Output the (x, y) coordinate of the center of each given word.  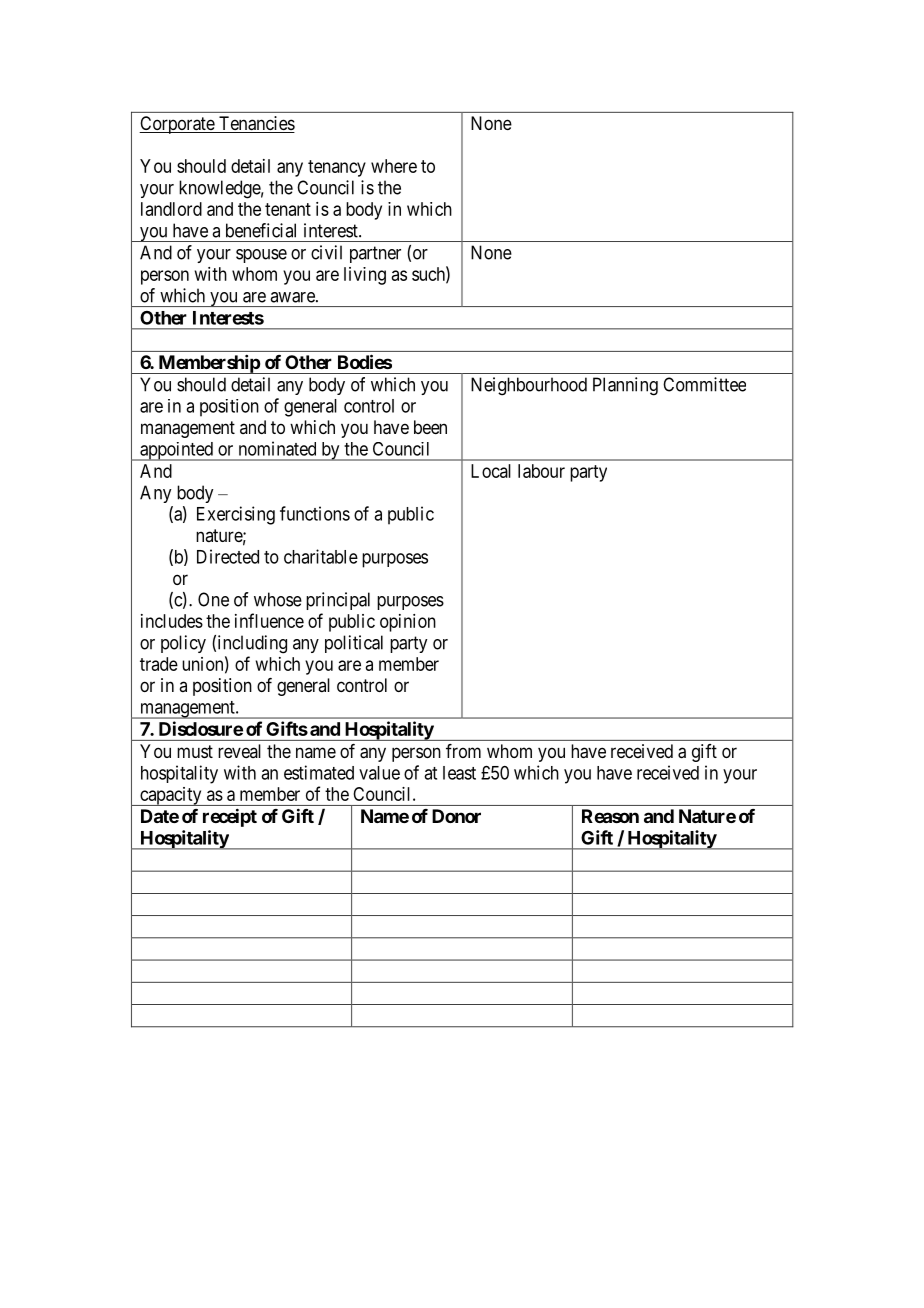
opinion (408, 623)
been (430, 427)
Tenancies (256, 124)
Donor (456, 816)
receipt (230, 817)
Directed (228, 556)
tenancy (337, 168)
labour (541, 471)
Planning (625, 386)
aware (293, 297)
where (394, 166)
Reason (610, 816)
